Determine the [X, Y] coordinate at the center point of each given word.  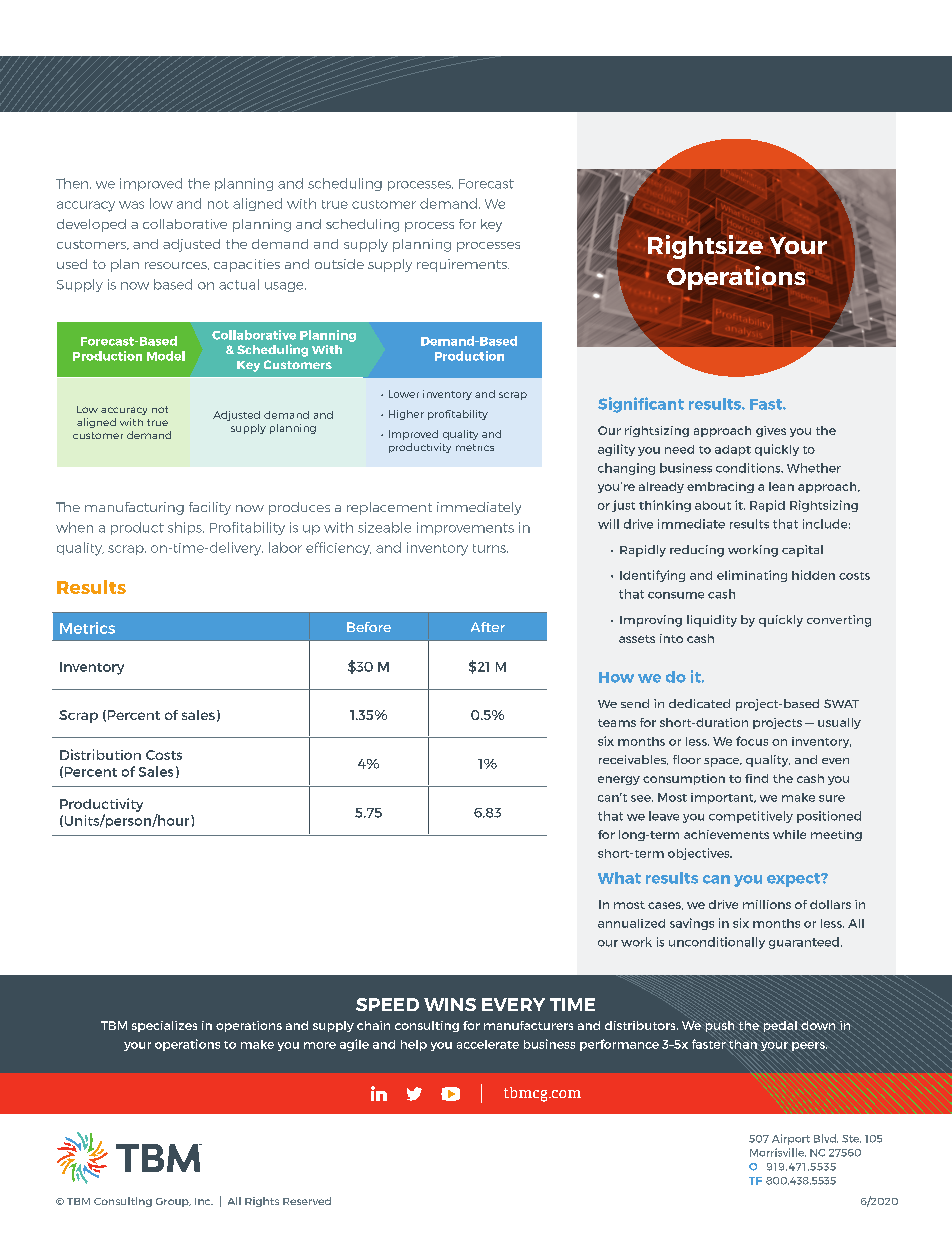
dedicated [699, 703]
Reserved [307, 1201]
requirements [463, 265]
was [131, 205]
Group [173, 1202]
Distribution [100, 754]
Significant [641, 405]
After [488, 627]
